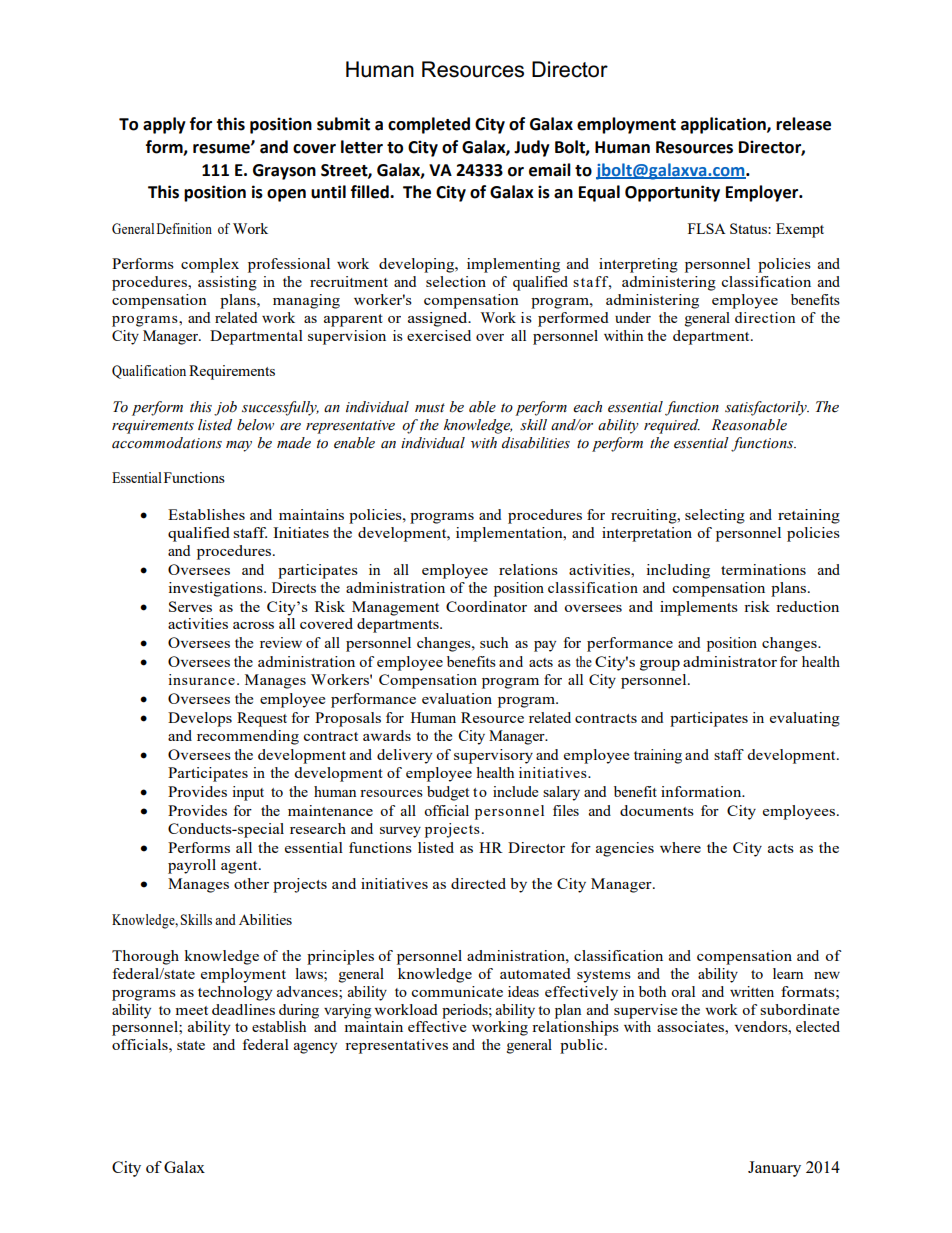 This document has width=952, height=1233. I want to click on application, so click(724, 125).
